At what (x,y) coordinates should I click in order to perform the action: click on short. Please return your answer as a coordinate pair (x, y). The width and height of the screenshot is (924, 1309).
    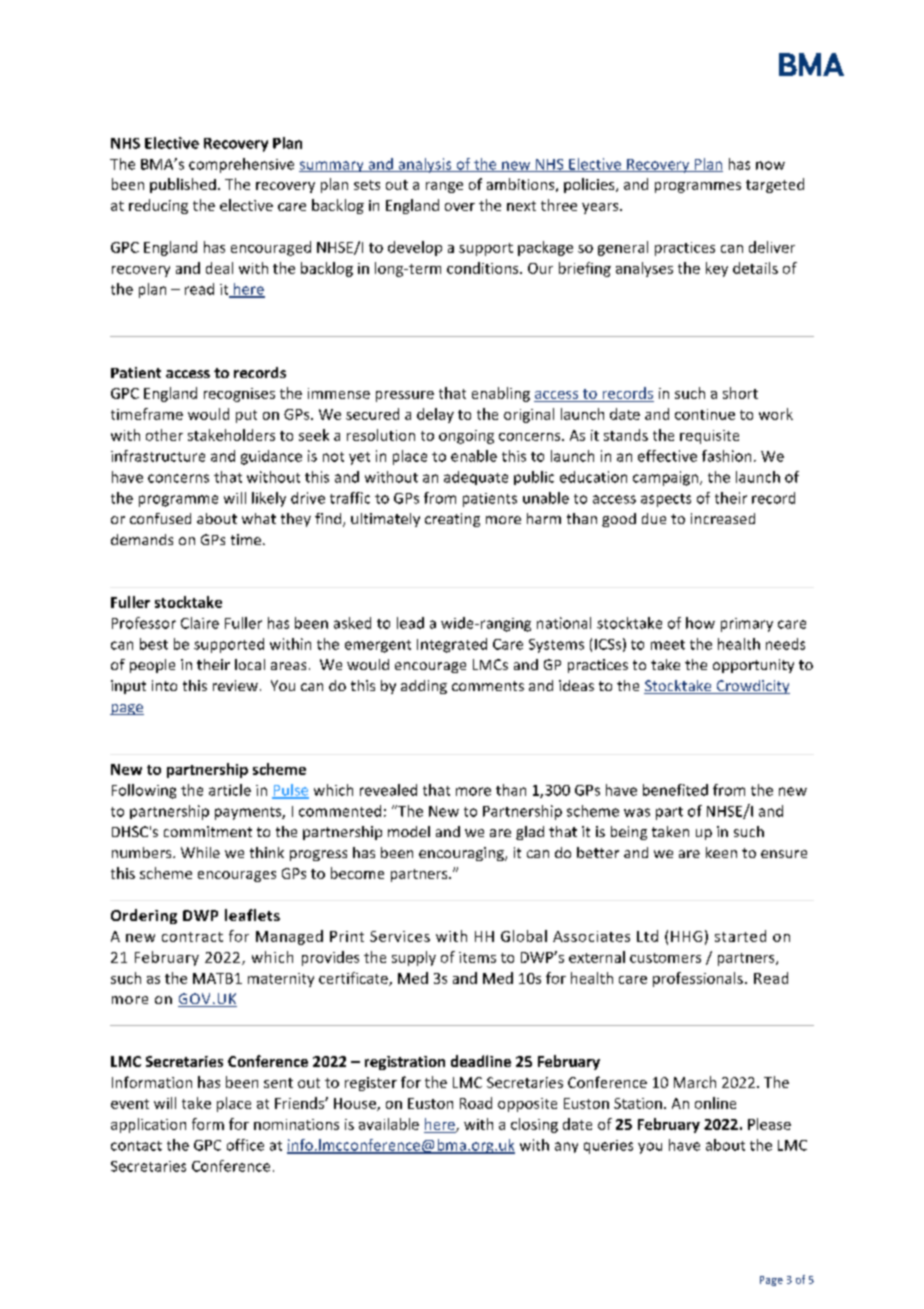
    Looking at the image, I should click on (740, 393).
